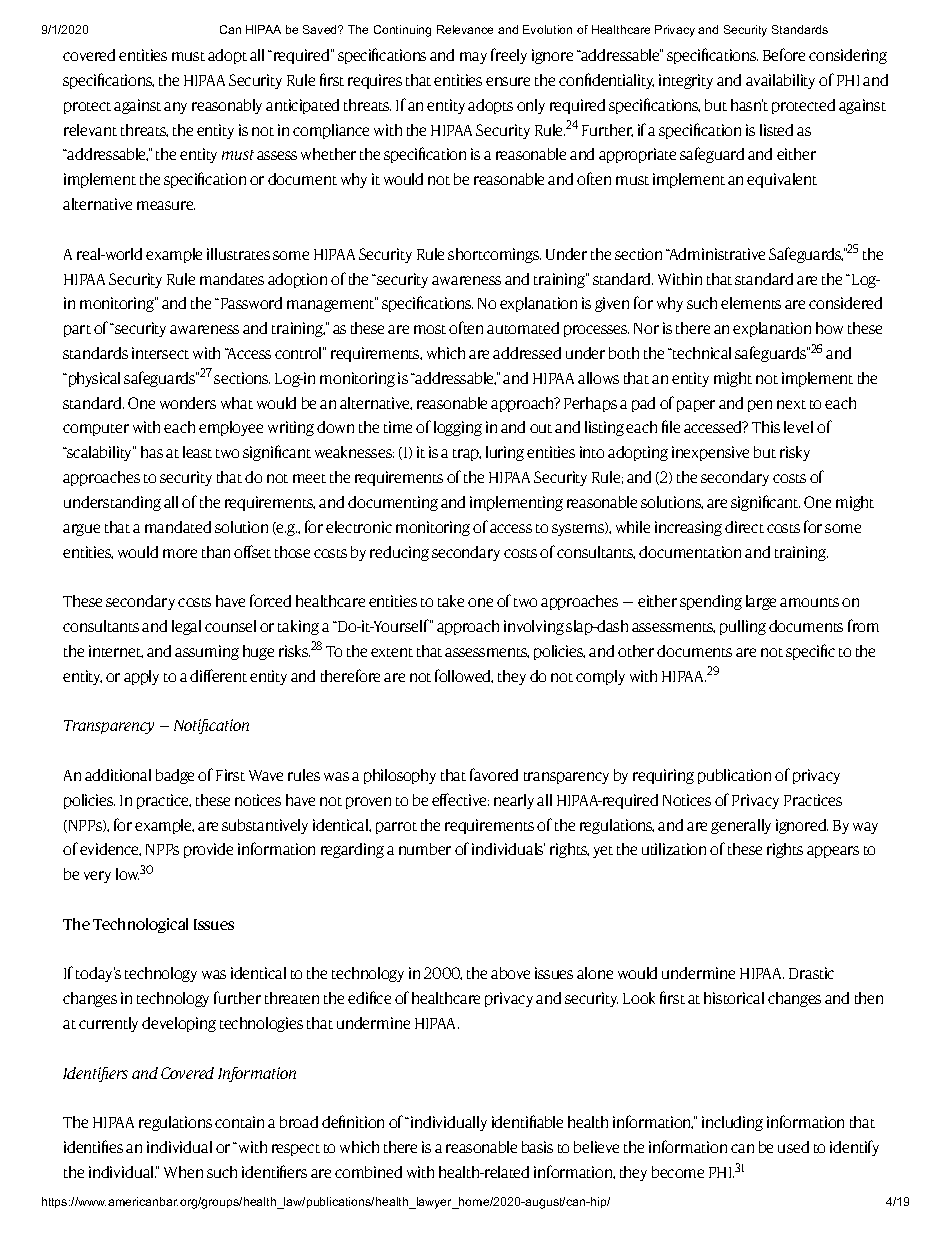  What do you see at coordinates (784, 54) in the screenshot?
I see `Before` at bounding box center [784, 54].
